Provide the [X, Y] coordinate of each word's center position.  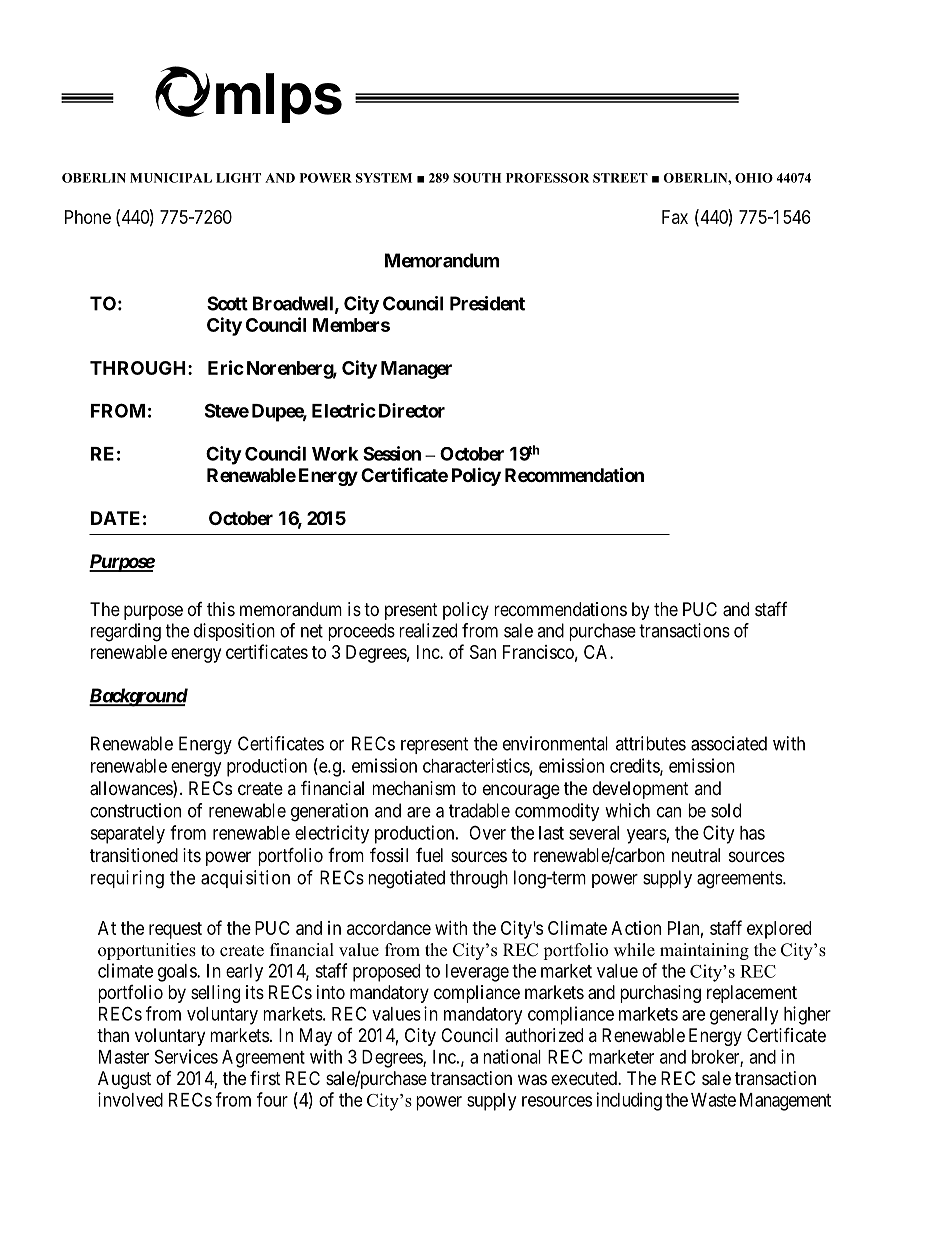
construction [135, 810]
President [487, 303]
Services [186, 1056]
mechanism [414, 788]
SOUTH [477, 178]
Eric [226, 367]
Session [392, 453]
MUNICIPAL [171, 178]
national [512, 1056]
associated [729, 743]
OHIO [754, 178]
